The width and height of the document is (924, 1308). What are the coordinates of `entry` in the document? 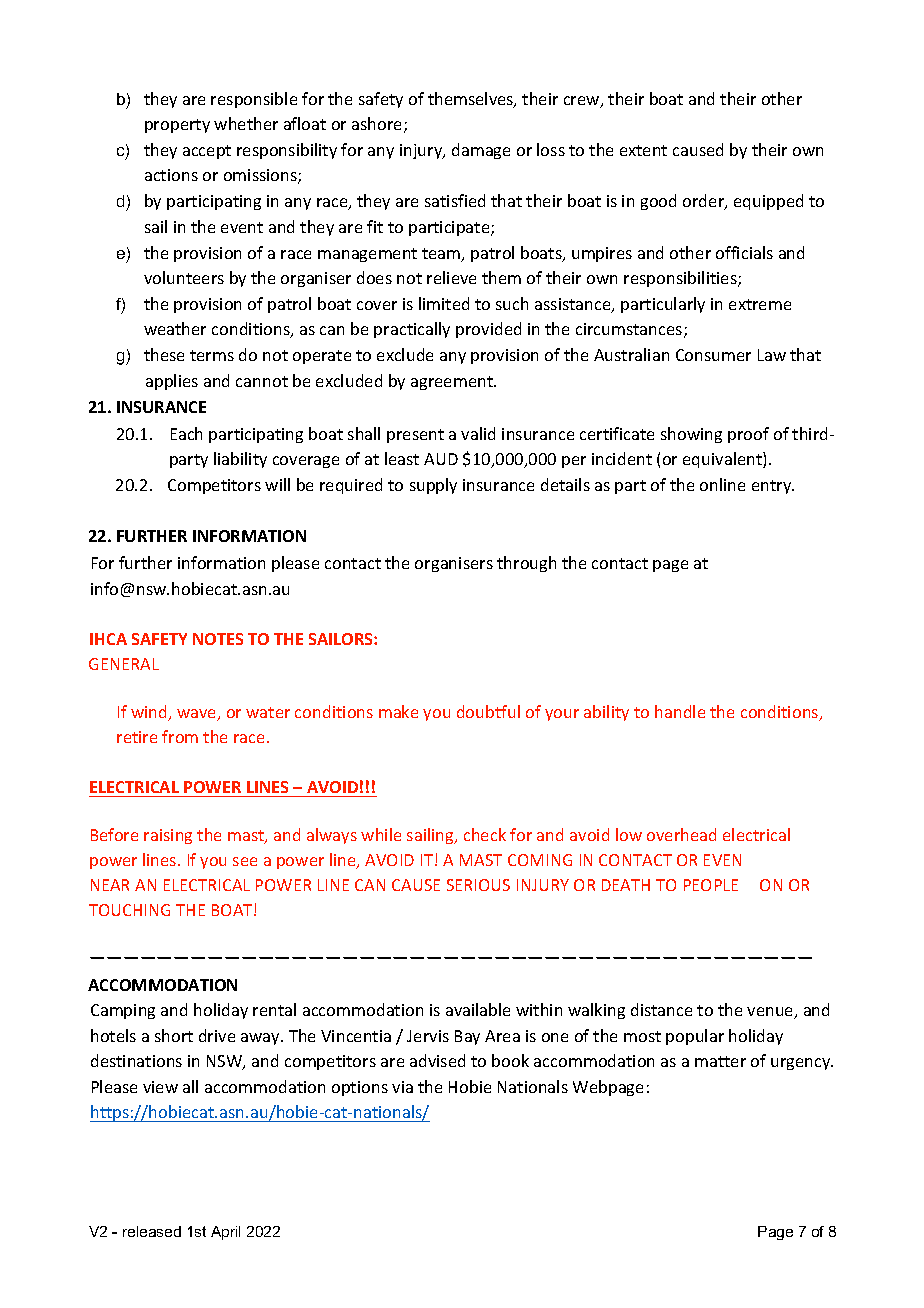 It's located at (773, 487).
